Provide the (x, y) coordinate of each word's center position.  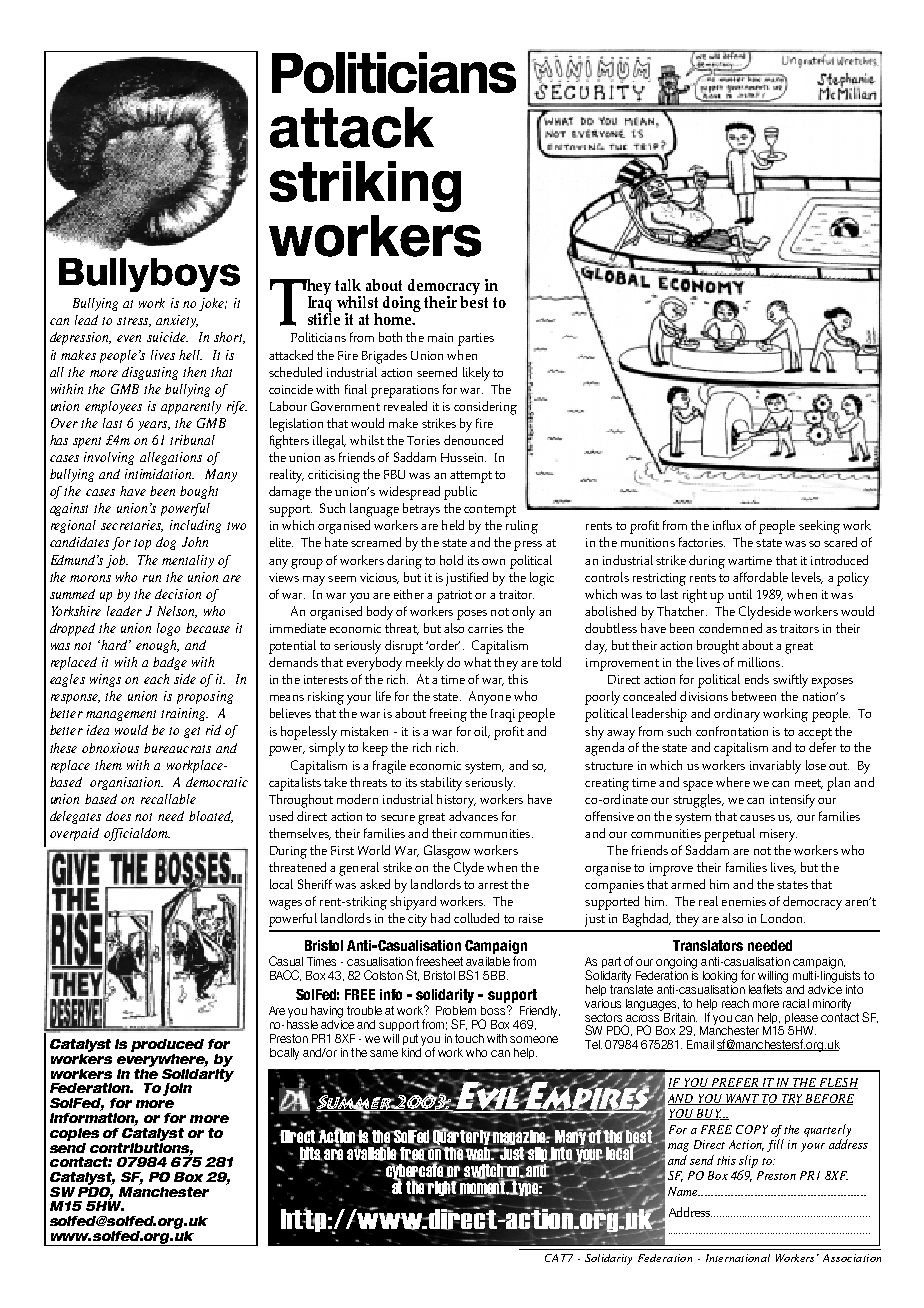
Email (700, 1044)
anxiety (177, 321)
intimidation (159, 474)
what (477, 662)
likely (476, 374)
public (460, 493)
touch (469, 1038)
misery (778, 835)
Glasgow (447, 852)
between (754, 696)
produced (167, 1045)
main (440, 337)
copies (74, 1134)
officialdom (137, 834)
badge (170, 663)
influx (727, 525)
